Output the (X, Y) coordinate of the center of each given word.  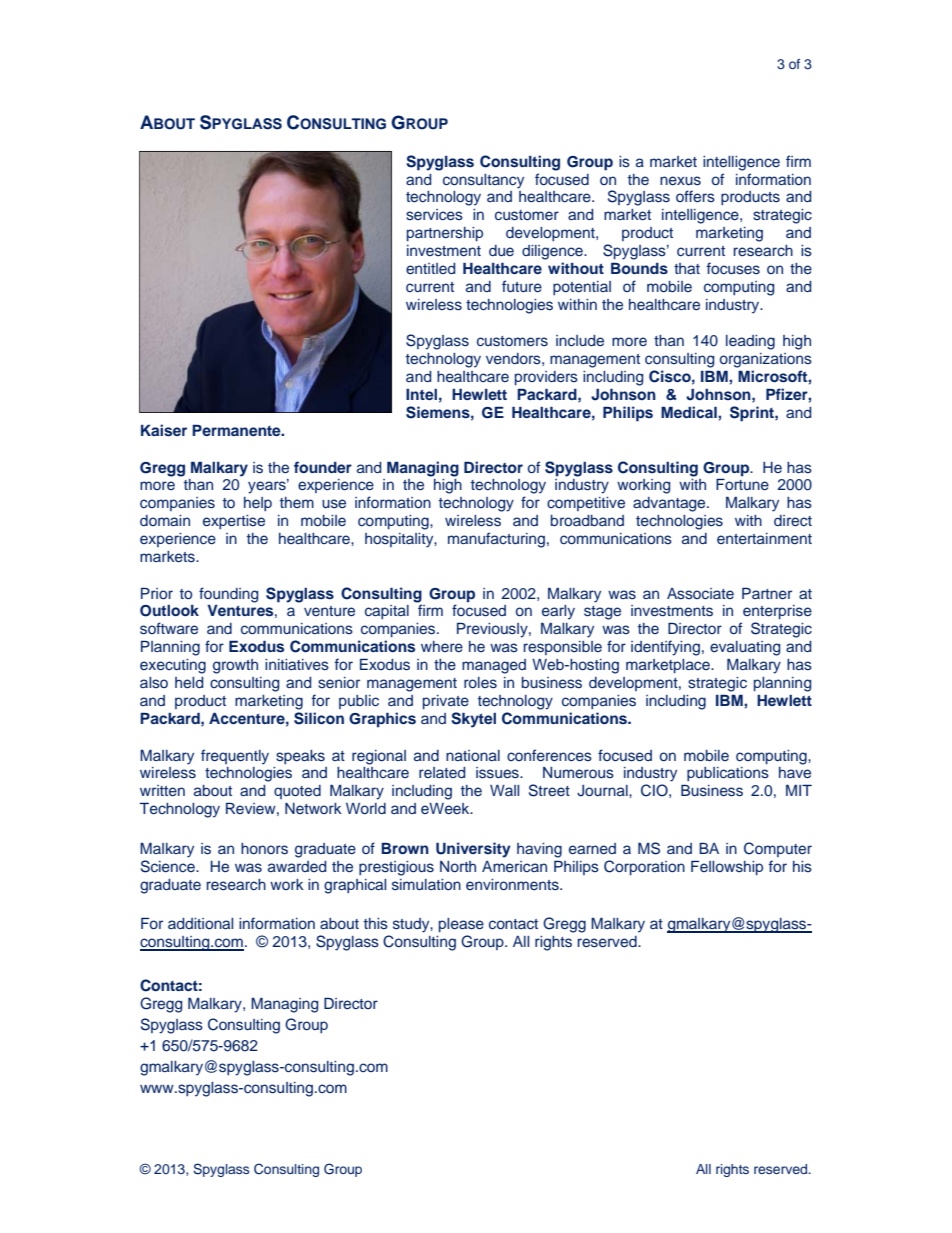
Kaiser (164, 430)
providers (546, 378)
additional (200, 923)
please (461, 925)
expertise (234, 522)
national (473, 755)
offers (695, 196)
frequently (235, 757)
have (795, 772)
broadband (587, 520)
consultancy (483, 181)
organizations (766, 360)
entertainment (764, 538)
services (434, 214)
